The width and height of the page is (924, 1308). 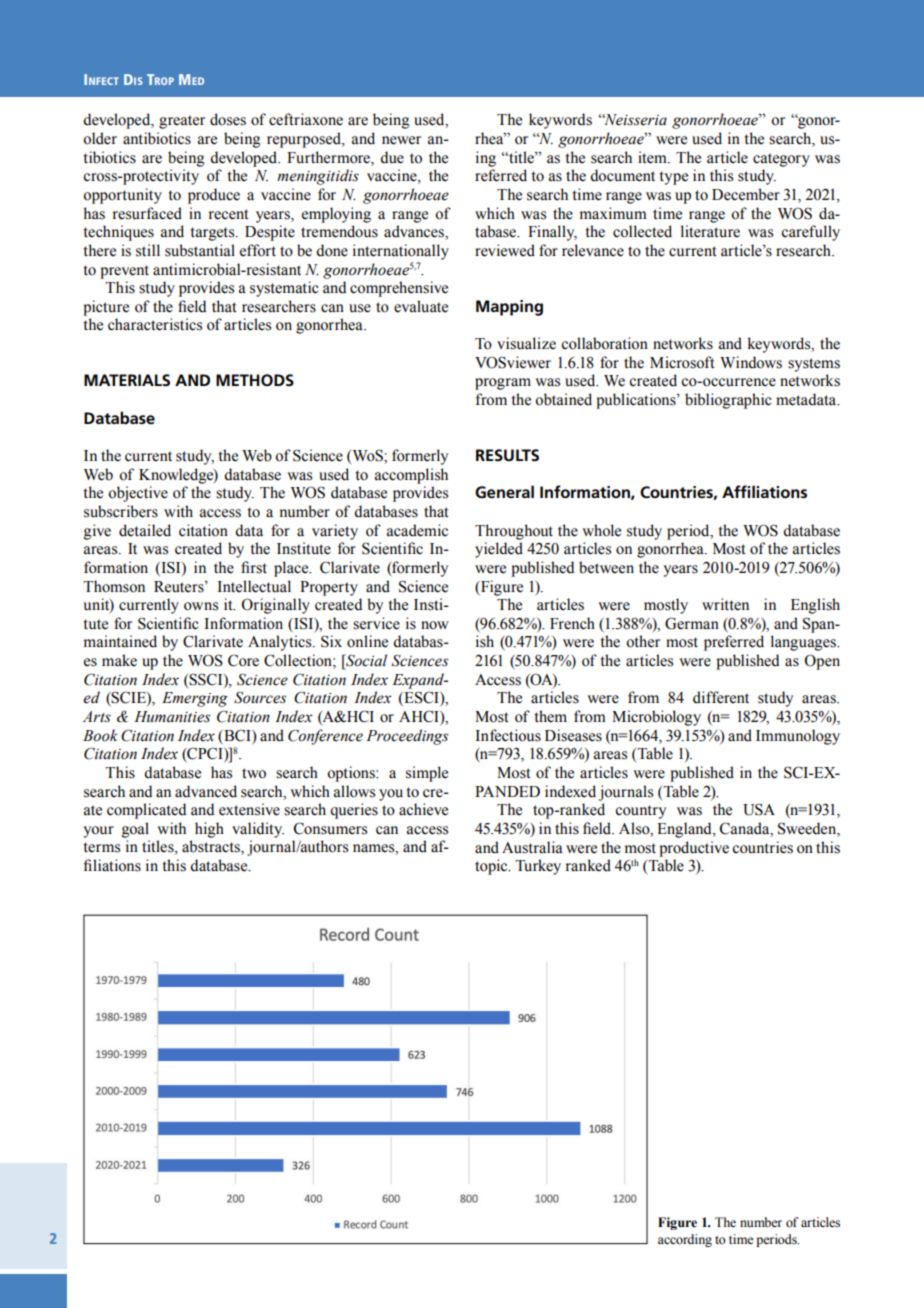 I want to click on abstracts, so click(x=212, y=847).
